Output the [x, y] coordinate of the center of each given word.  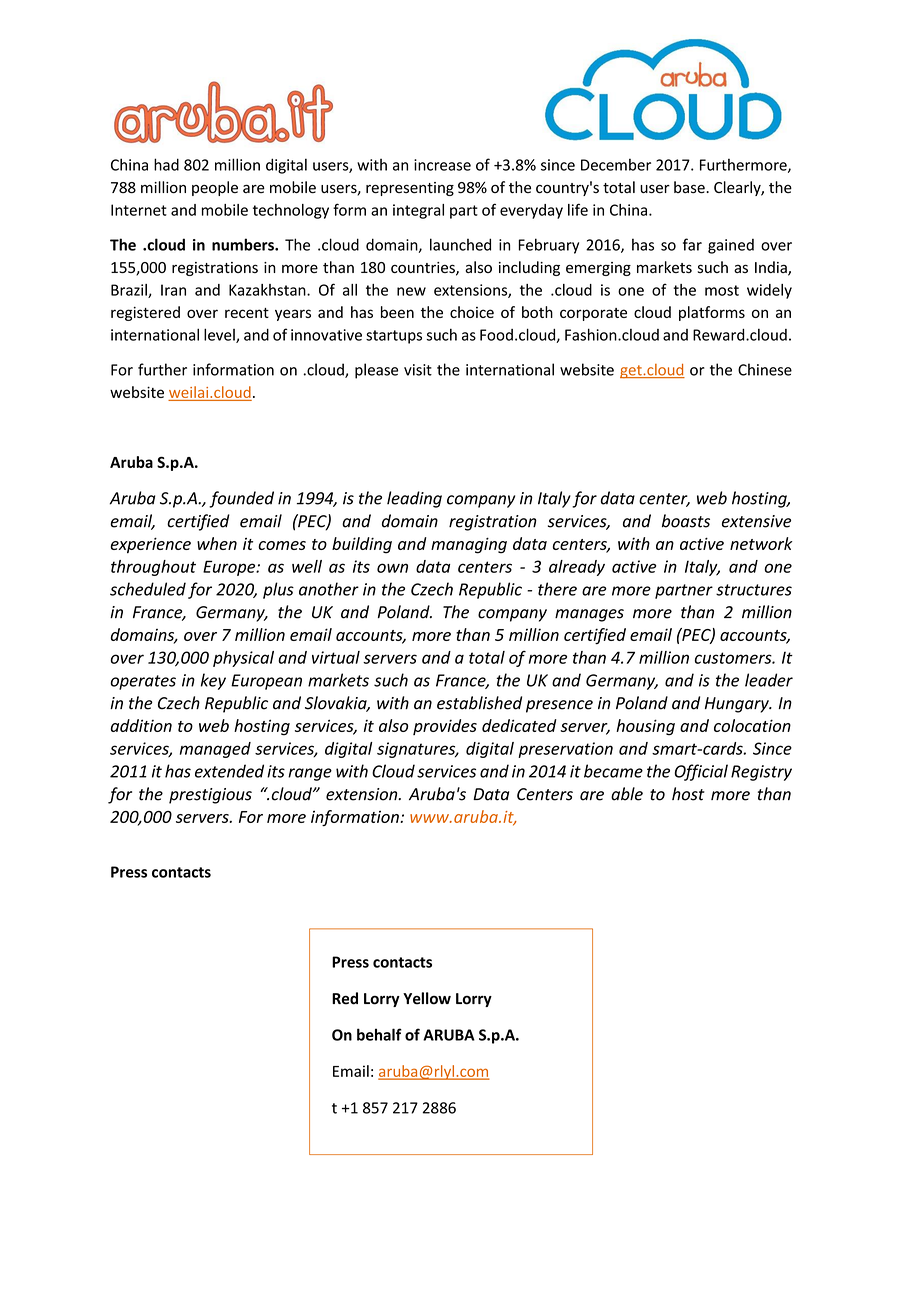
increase [442, 165]
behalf [379, 1034]
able [627, 794]
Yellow [427, 998]
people [215, 188]
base [690, 187]
